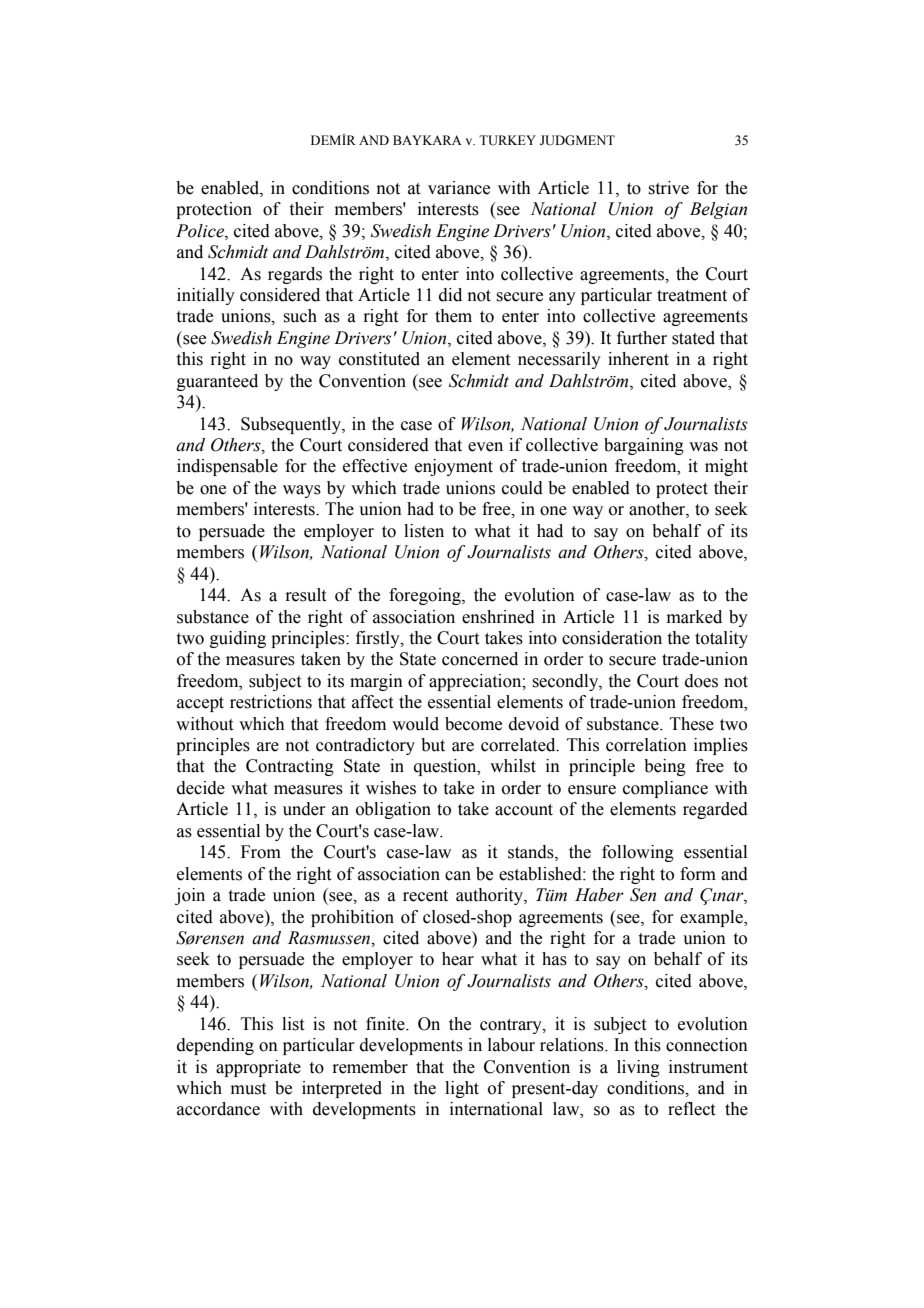 Image resolution: width=924 pixels, height=1308 pixels. Describe the element at coordinates (290, 767) in the screenshot. I see `Contracting` at that location.
